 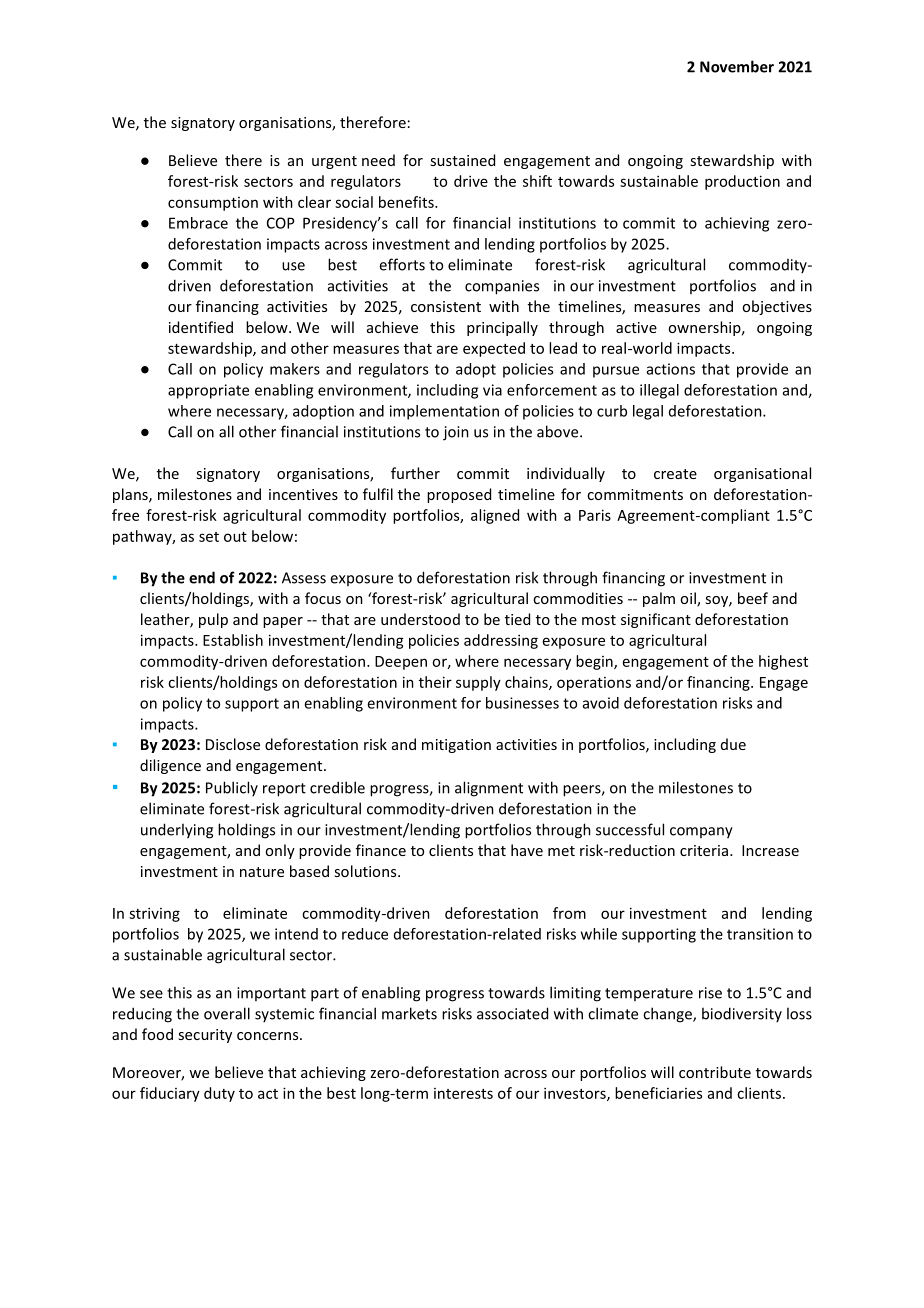 What do you see at coordinates (456, 746) in the screenshot?
I see `mitigation` at bounding box center [456, 746].
